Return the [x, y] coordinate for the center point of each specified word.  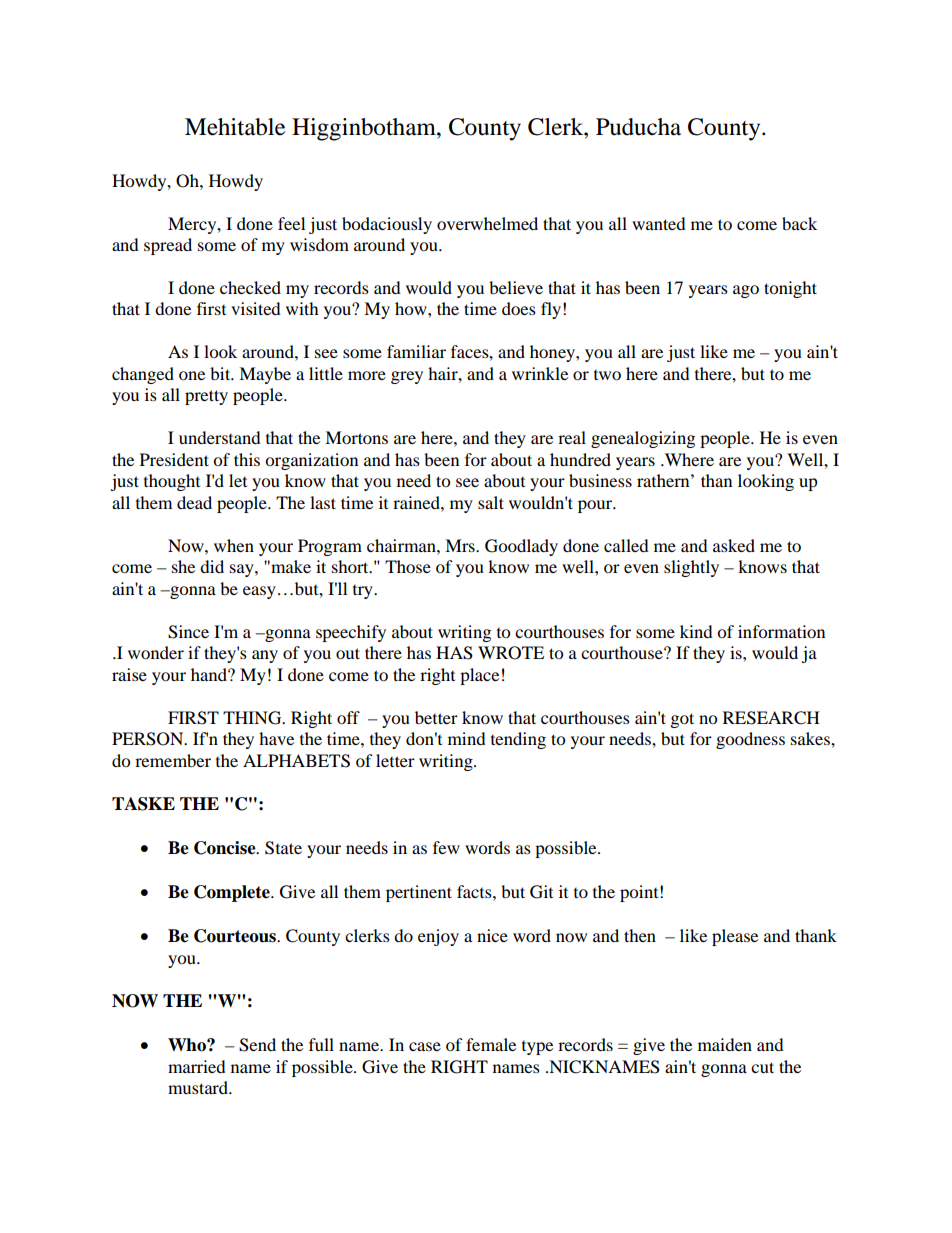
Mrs [461, 545]
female [491, 1044]
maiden [725, 1044]
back [799, 223]
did [212, 566]
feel [291, 223]
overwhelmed [487, 223]
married [197, 1066]
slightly [691, 568]
